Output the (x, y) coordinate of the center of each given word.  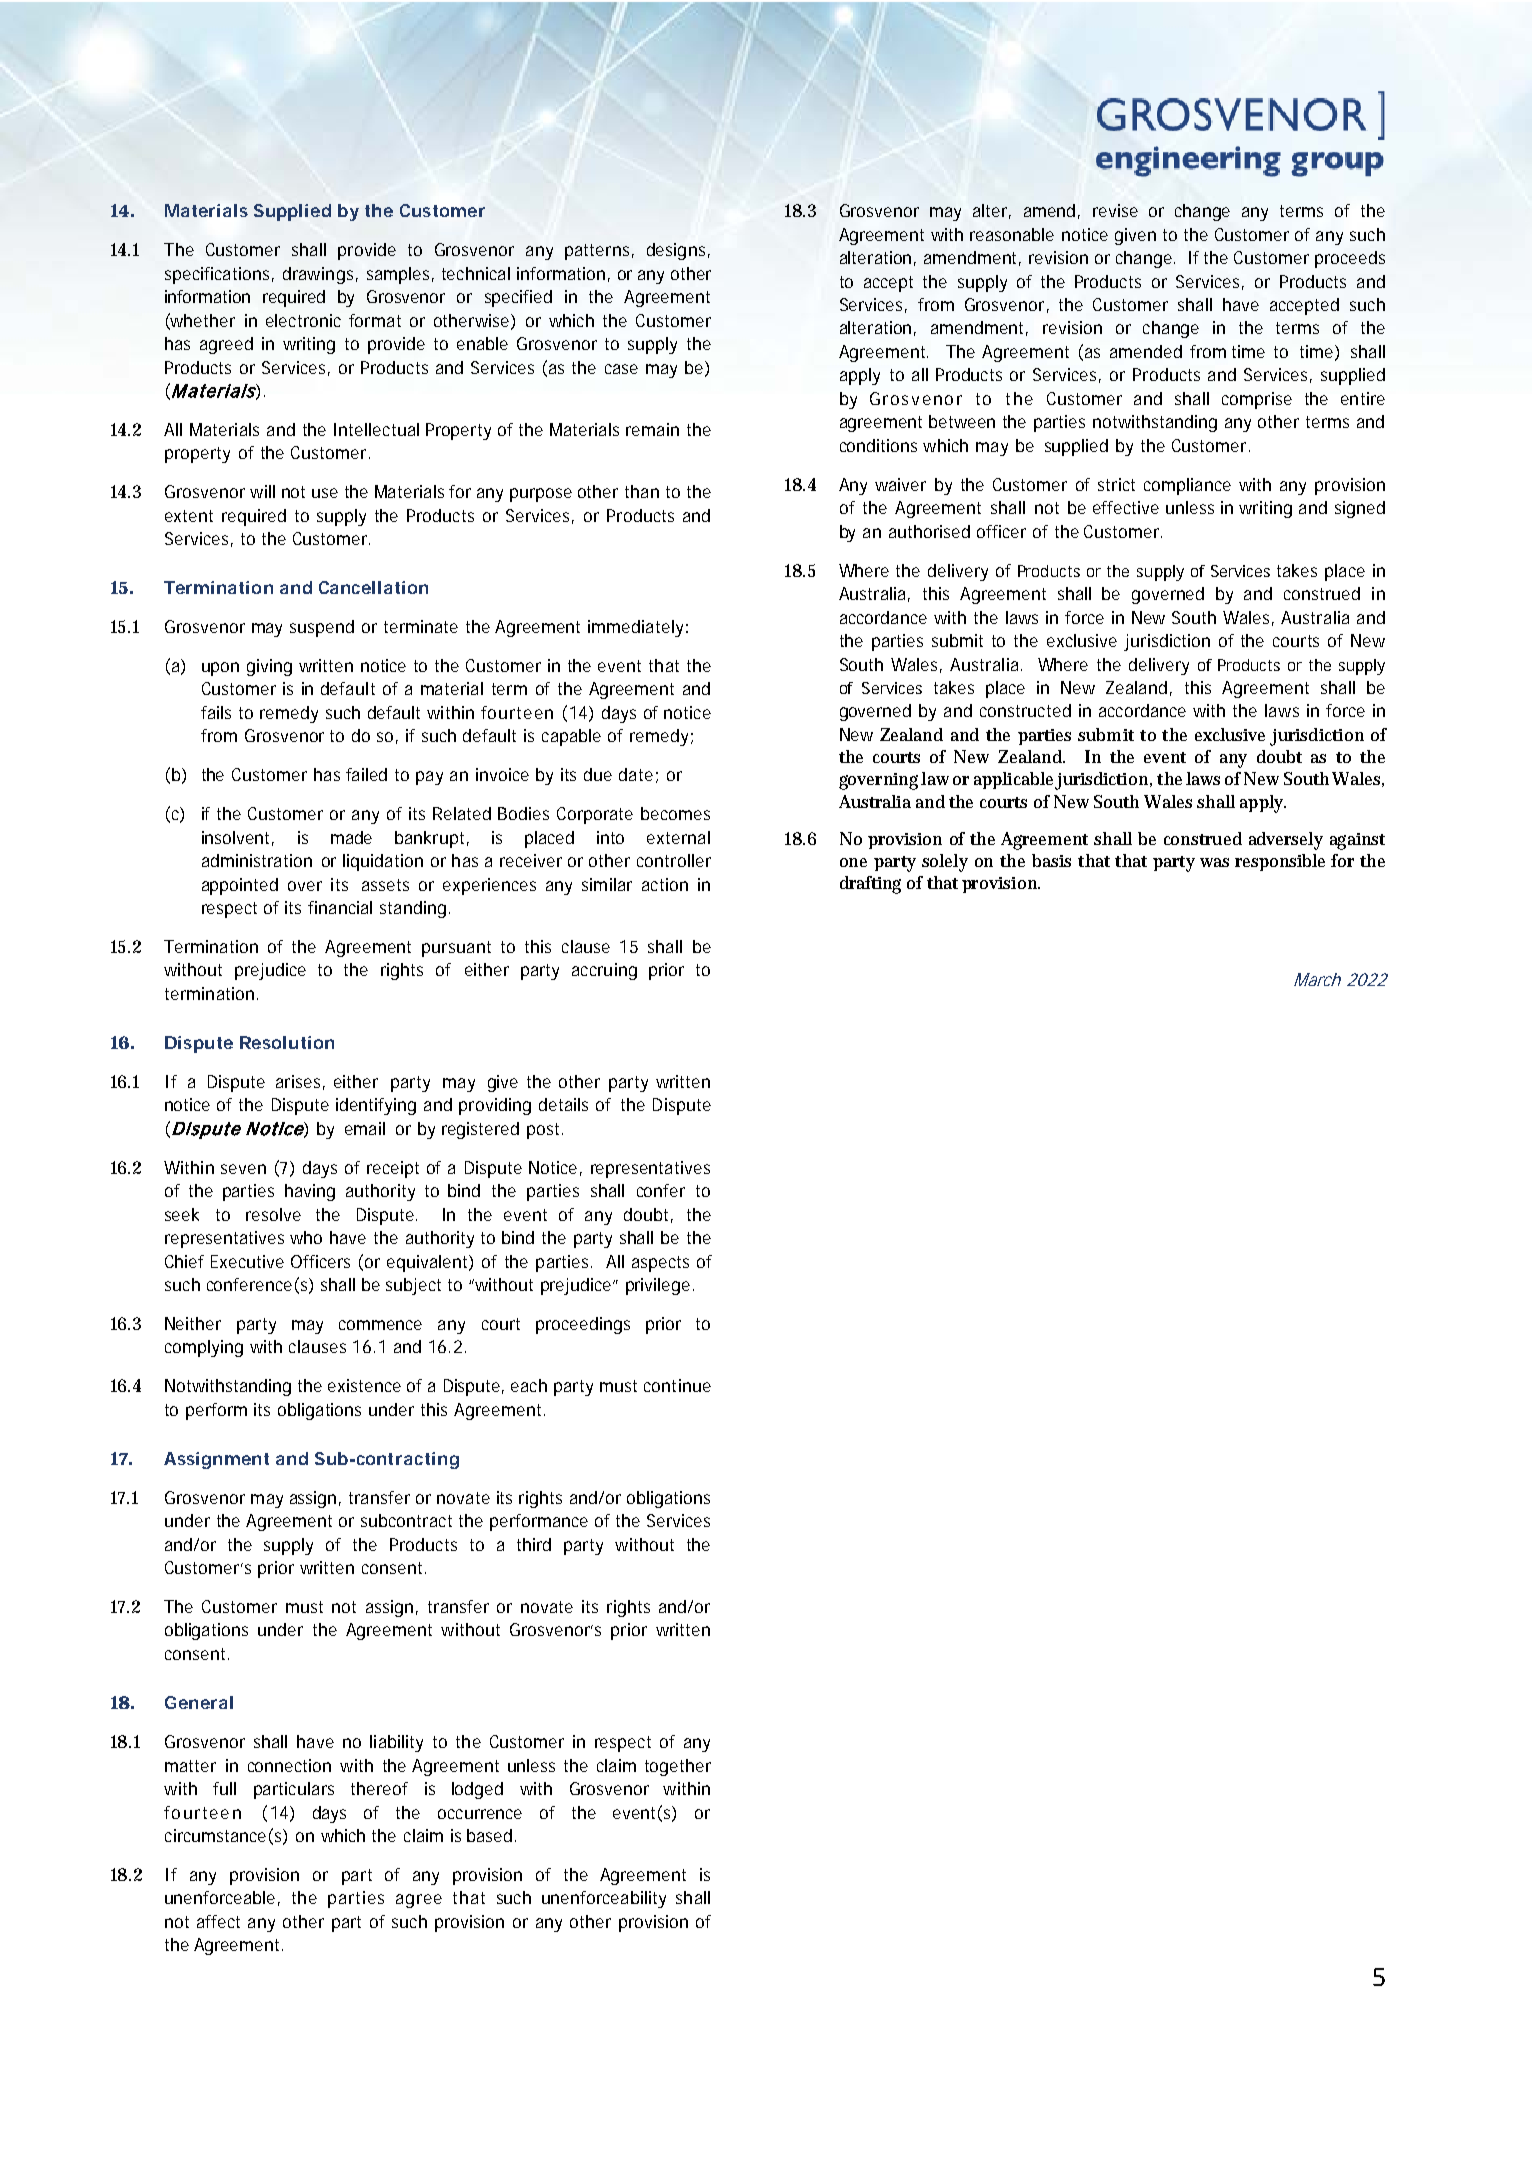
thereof (379, 1788)
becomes (675, 813)
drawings (320, 275)
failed (366, 774)
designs (678, 251)
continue (677, 1385)
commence (380, 1325)
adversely (1286, 841)
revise (1115, 210)
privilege (660, 1286)
